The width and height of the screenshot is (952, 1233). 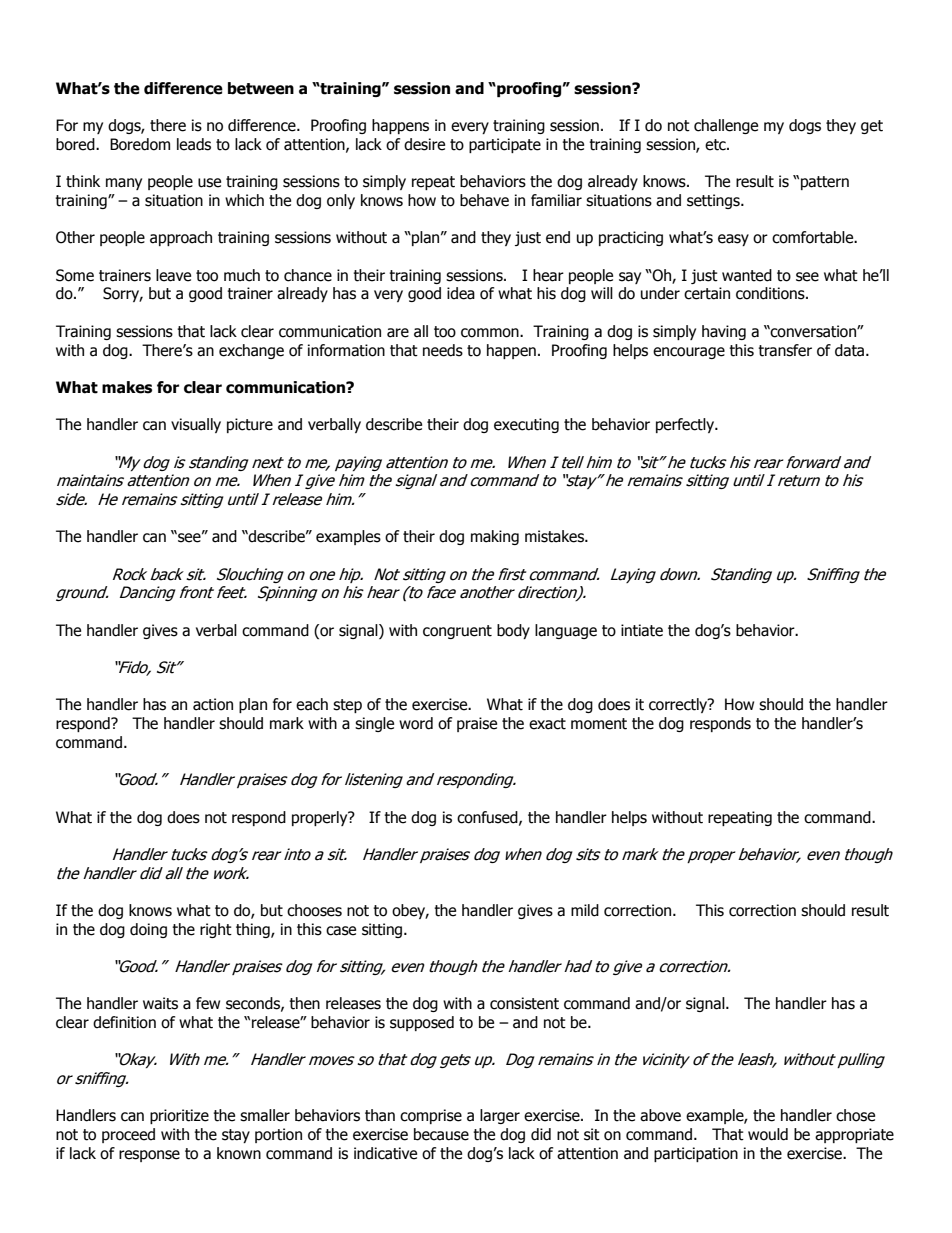 I want to click on prioritize, so click(x=179, y=1116).
